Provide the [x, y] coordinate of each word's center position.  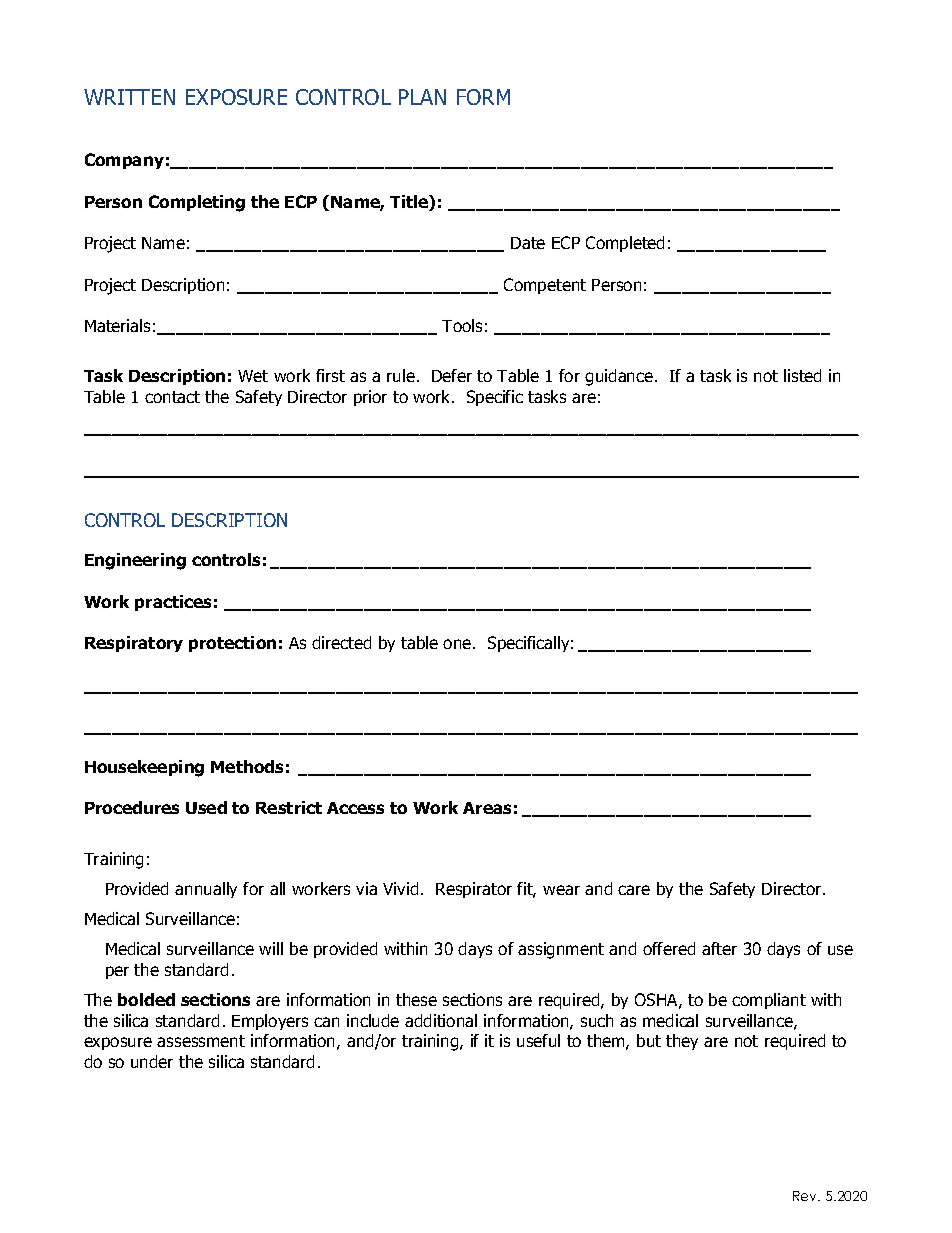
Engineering [135, 561]
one [458, 644]
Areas [487, 808]
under [152, 1061]
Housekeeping [144, 768]
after [719, 948]
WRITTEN [129, 97]
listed [802, 375]
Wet [253, 376]
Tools [462, 325]
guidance [619, 377]
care [634, 890]
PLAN [422, 97]
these [416, 999]
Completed [625, 244]
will [271, 948]
